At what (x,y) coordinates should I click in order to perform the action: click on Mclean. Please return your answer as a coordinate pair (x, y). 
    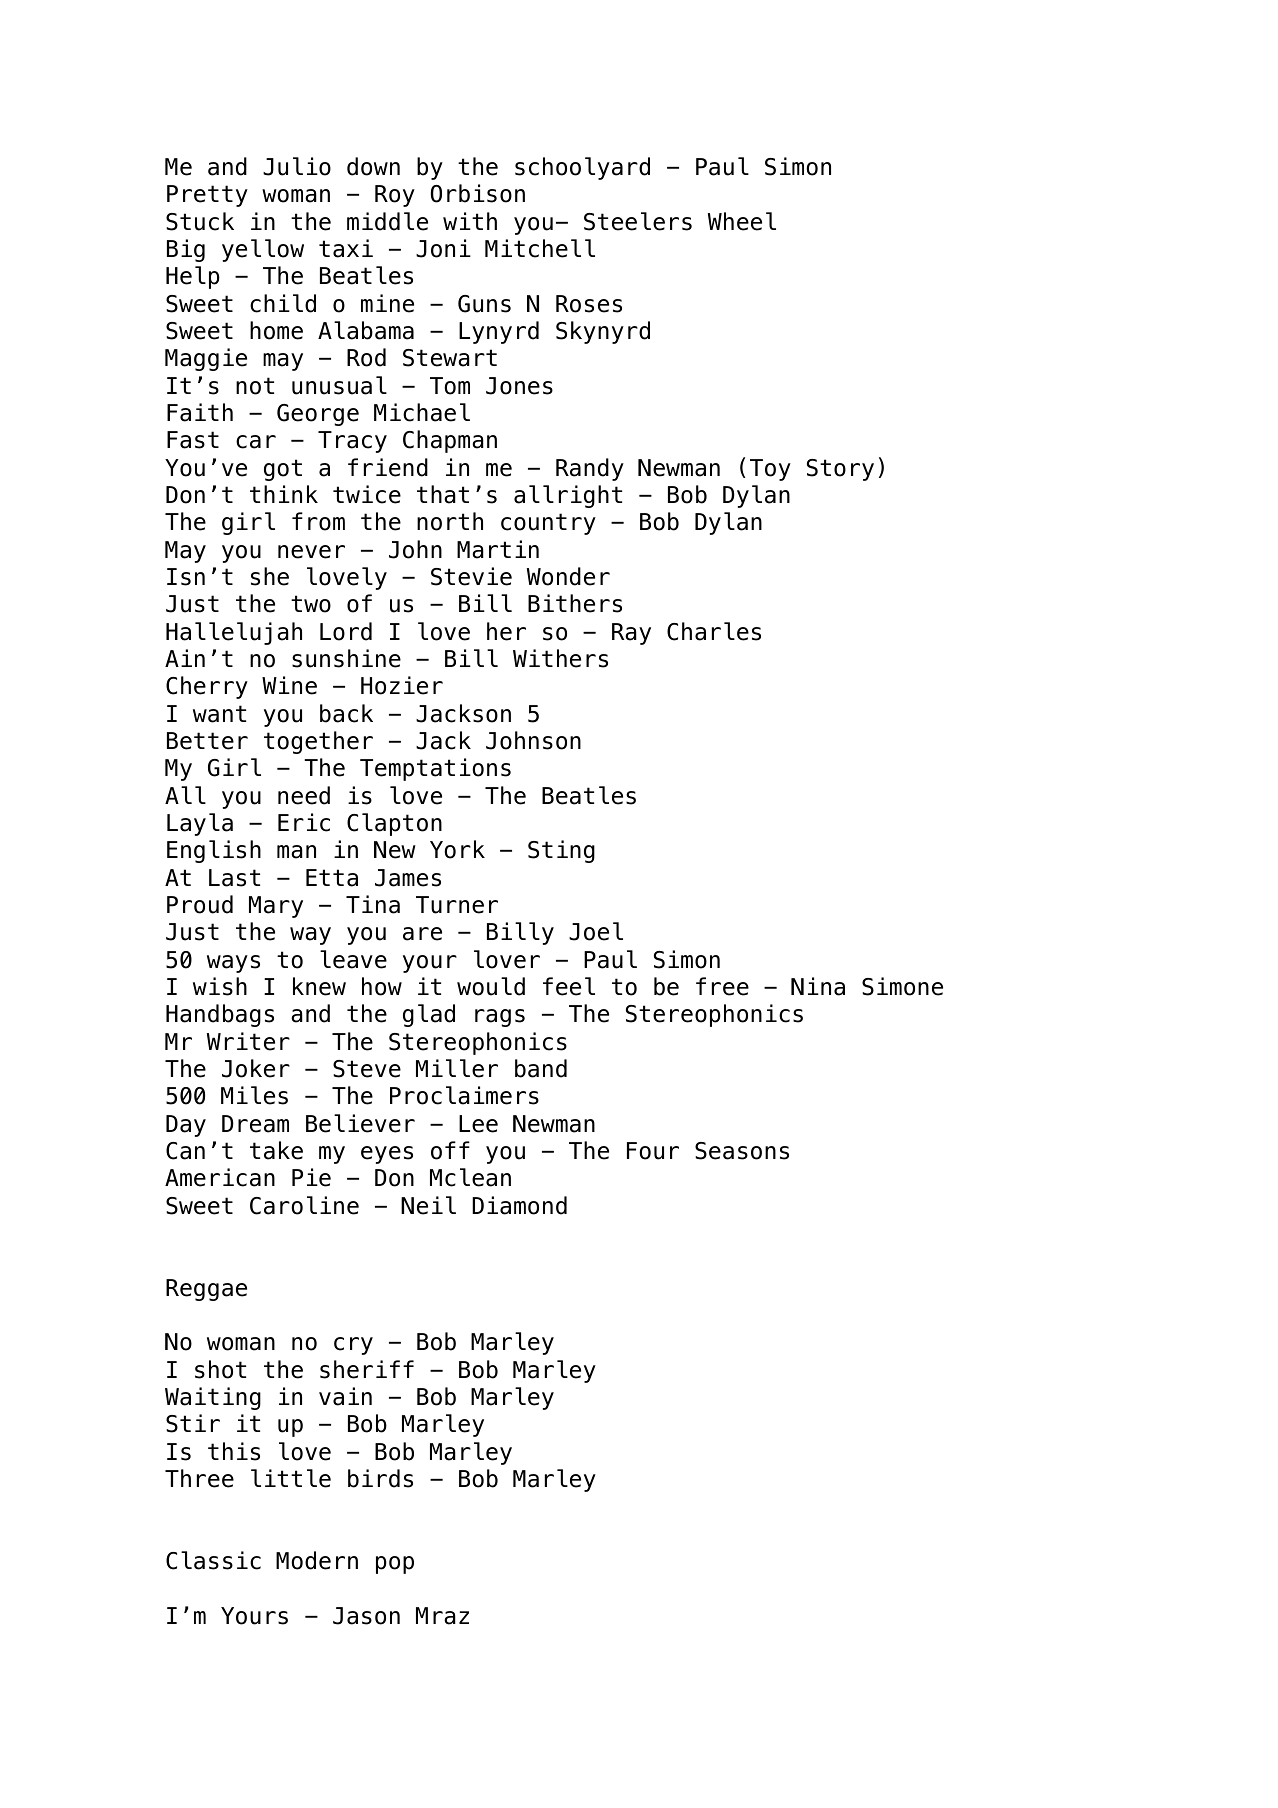
    Looking at the image, I should click on (470, 1177).
